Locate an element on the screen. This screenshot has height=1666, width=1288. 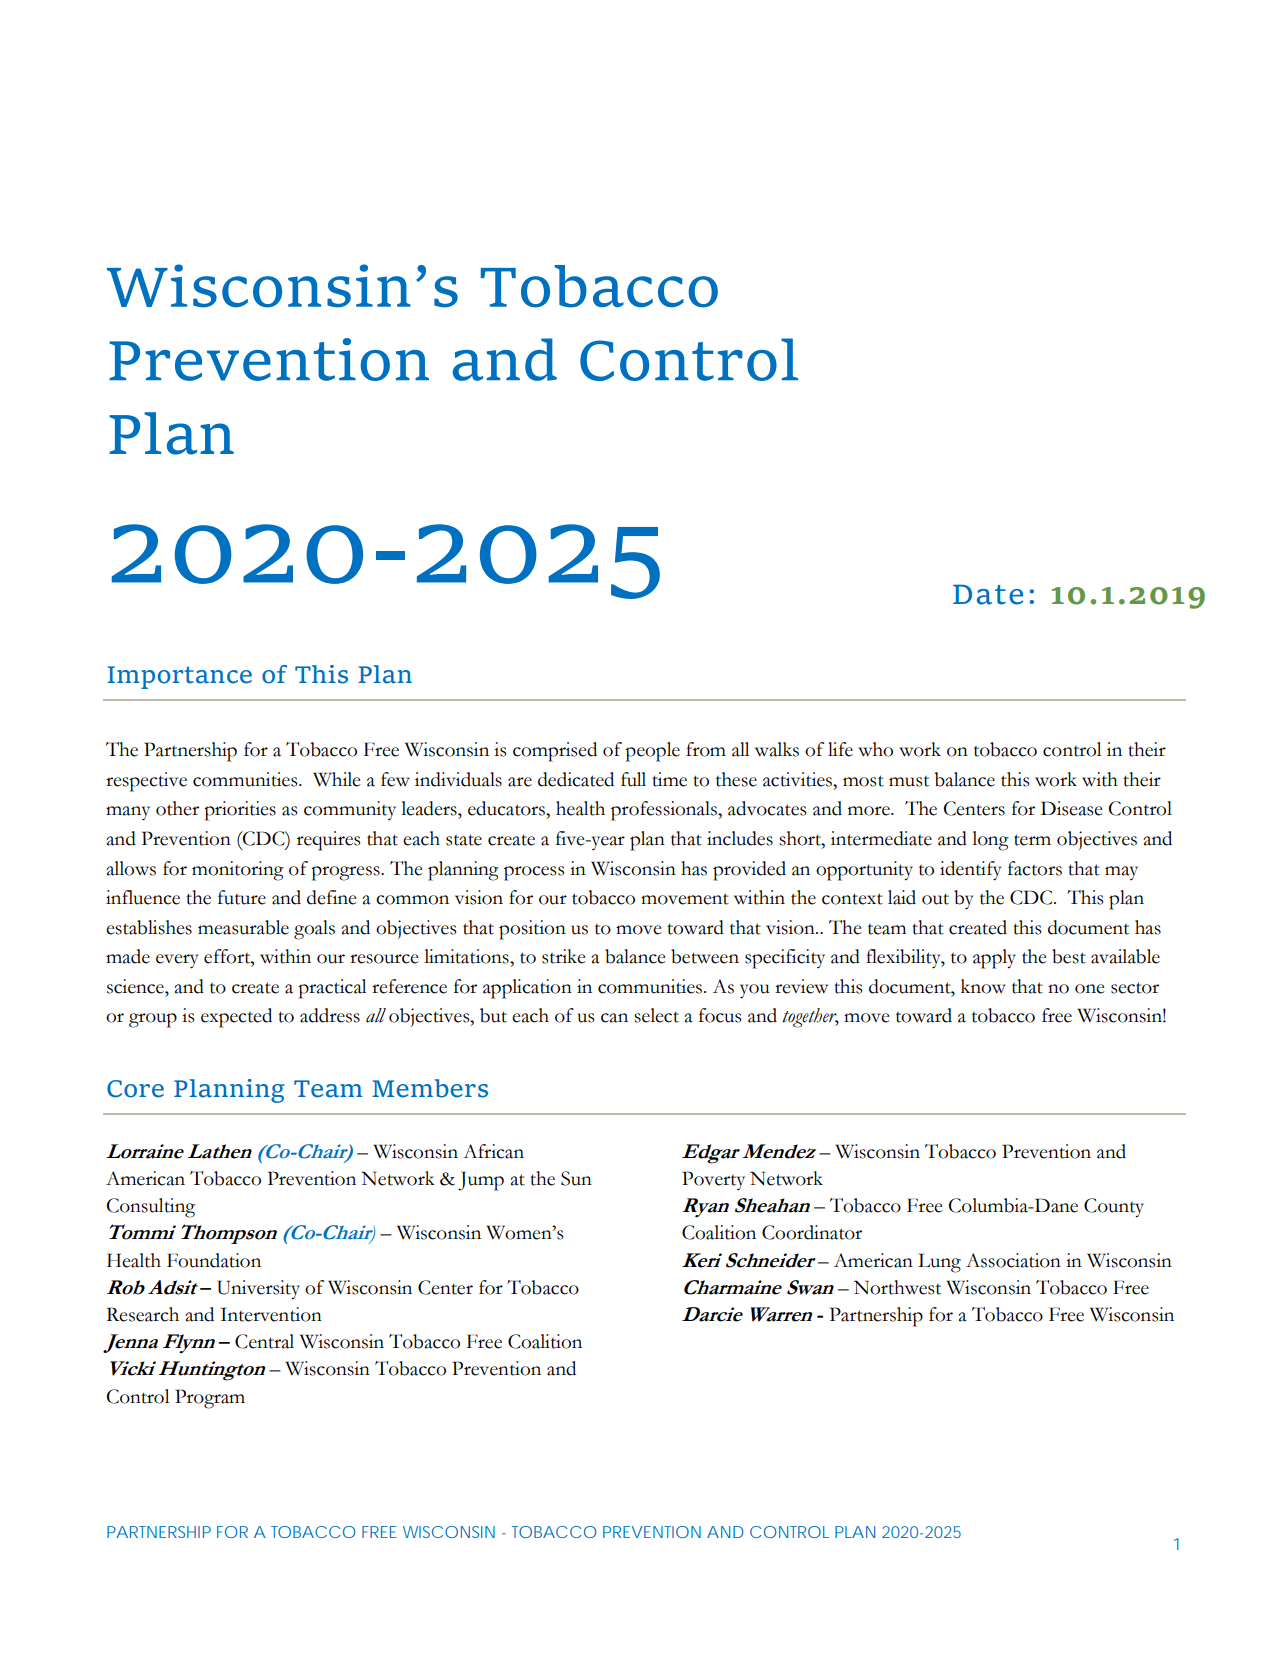
select is located at coordinates (656, 1015).
